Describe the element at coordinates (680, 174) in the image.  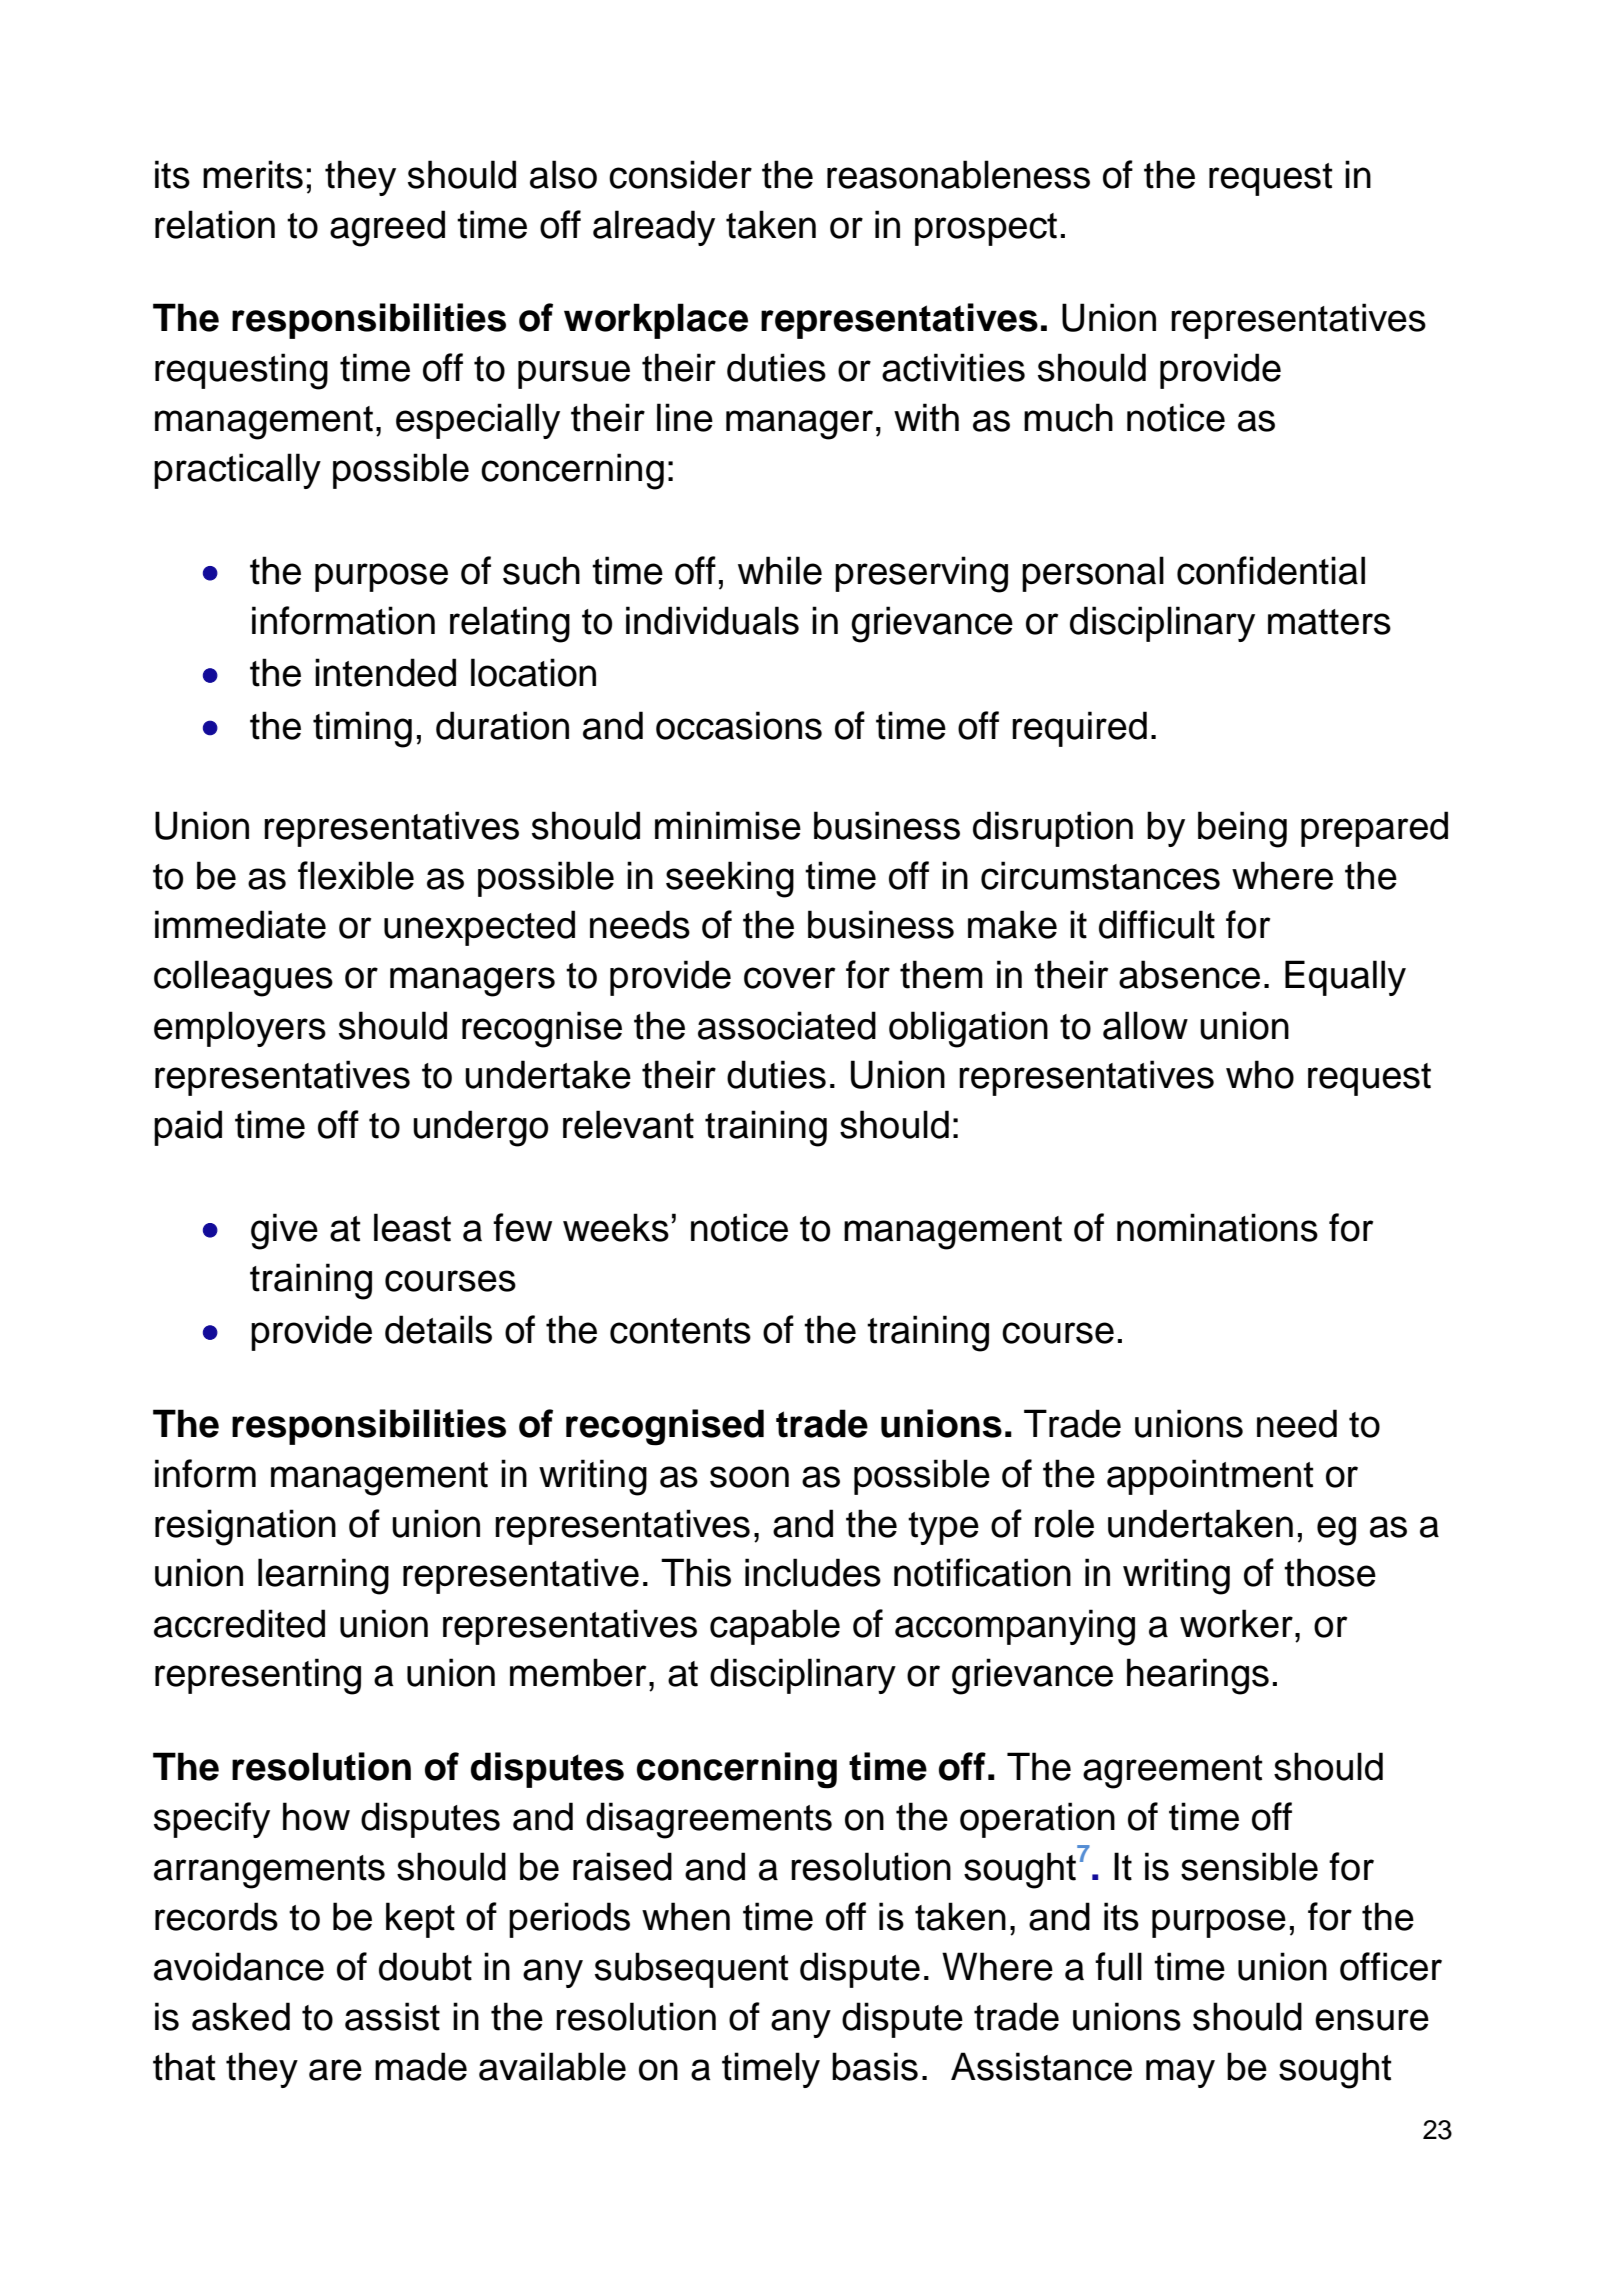
I see `consider` at that location.
